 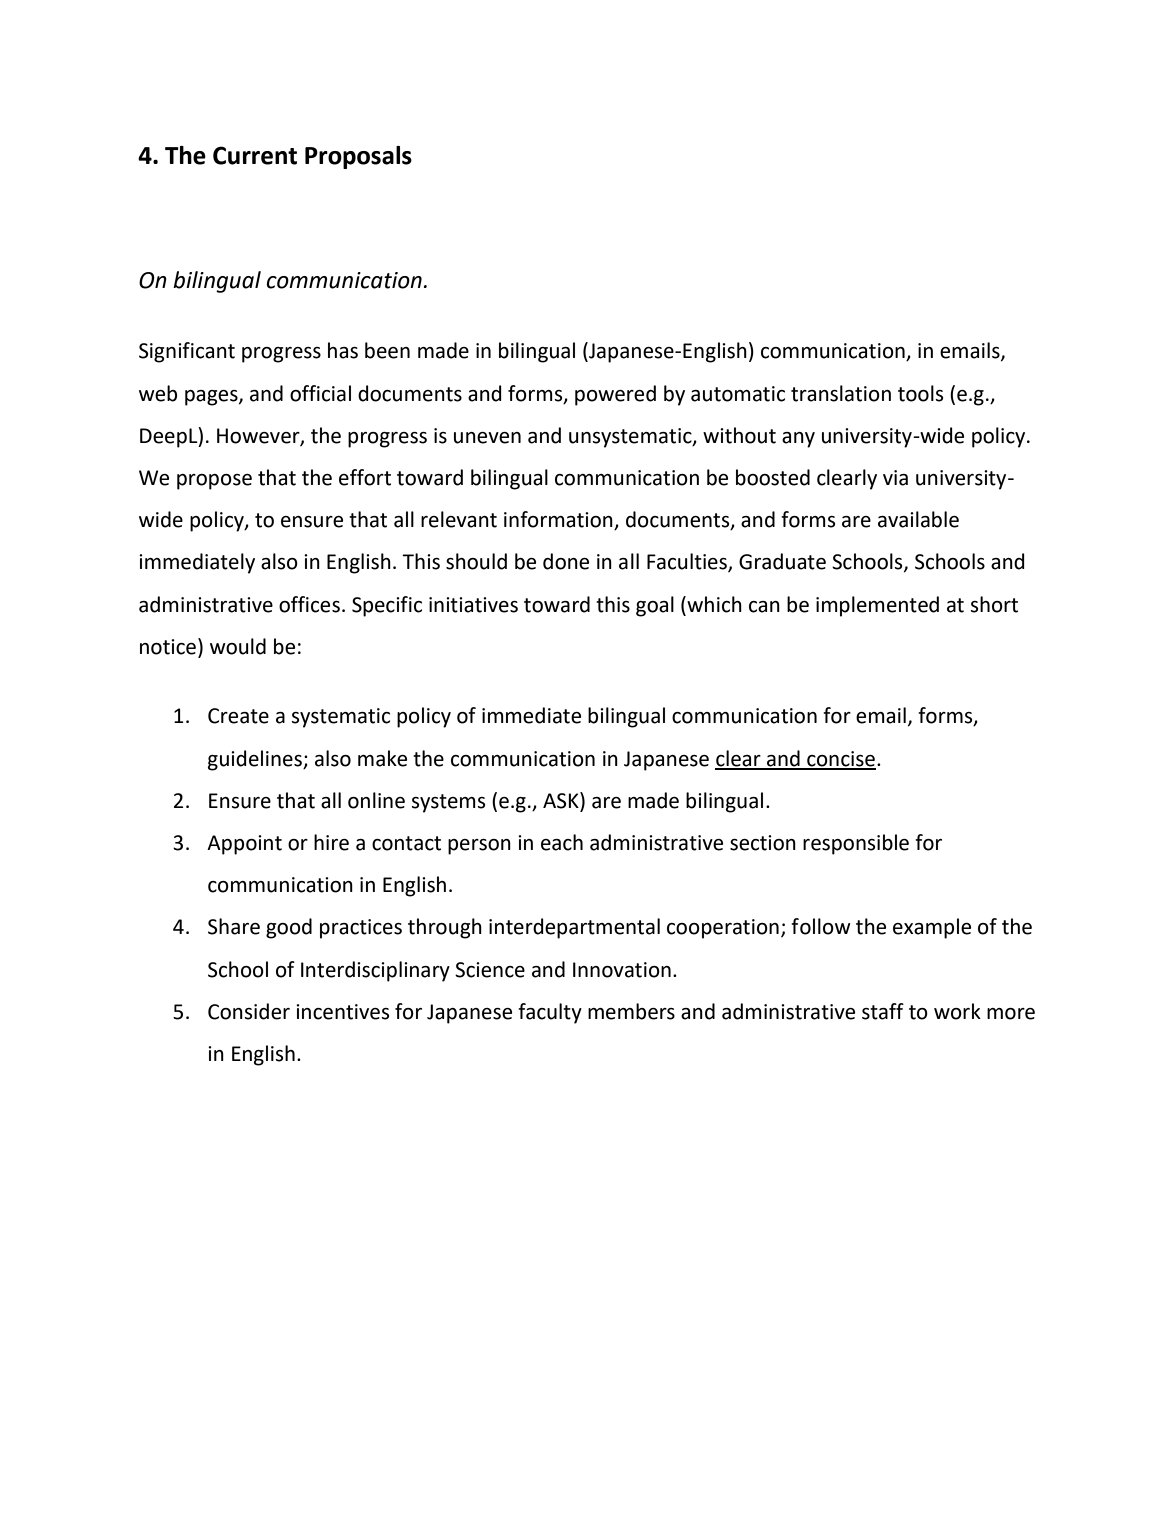 What do you see at coordinates (877, 606) in the screenshot?
I see `implemented` at bounding box center [877, 606].
